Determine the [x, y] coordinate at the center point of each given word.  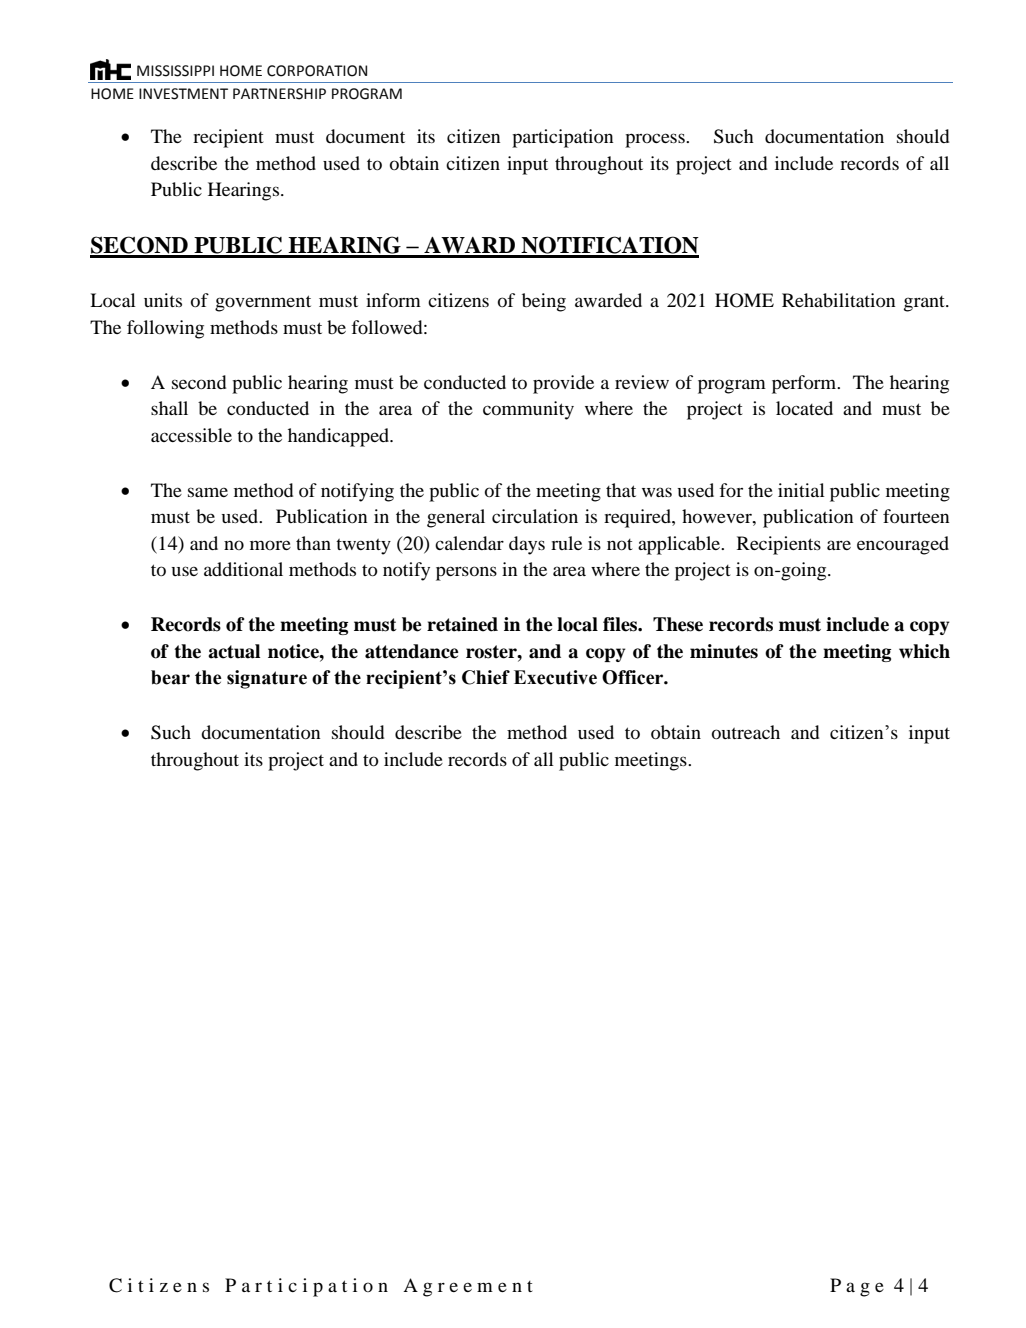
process [656, 140]
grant [925, 304]
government [263, 303]
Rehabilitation [838, 300]
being [544, 302]
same [208, 492]
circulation [535, 516]
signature [267, 679]
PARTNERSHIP [279, 94]
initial [801, 490]
